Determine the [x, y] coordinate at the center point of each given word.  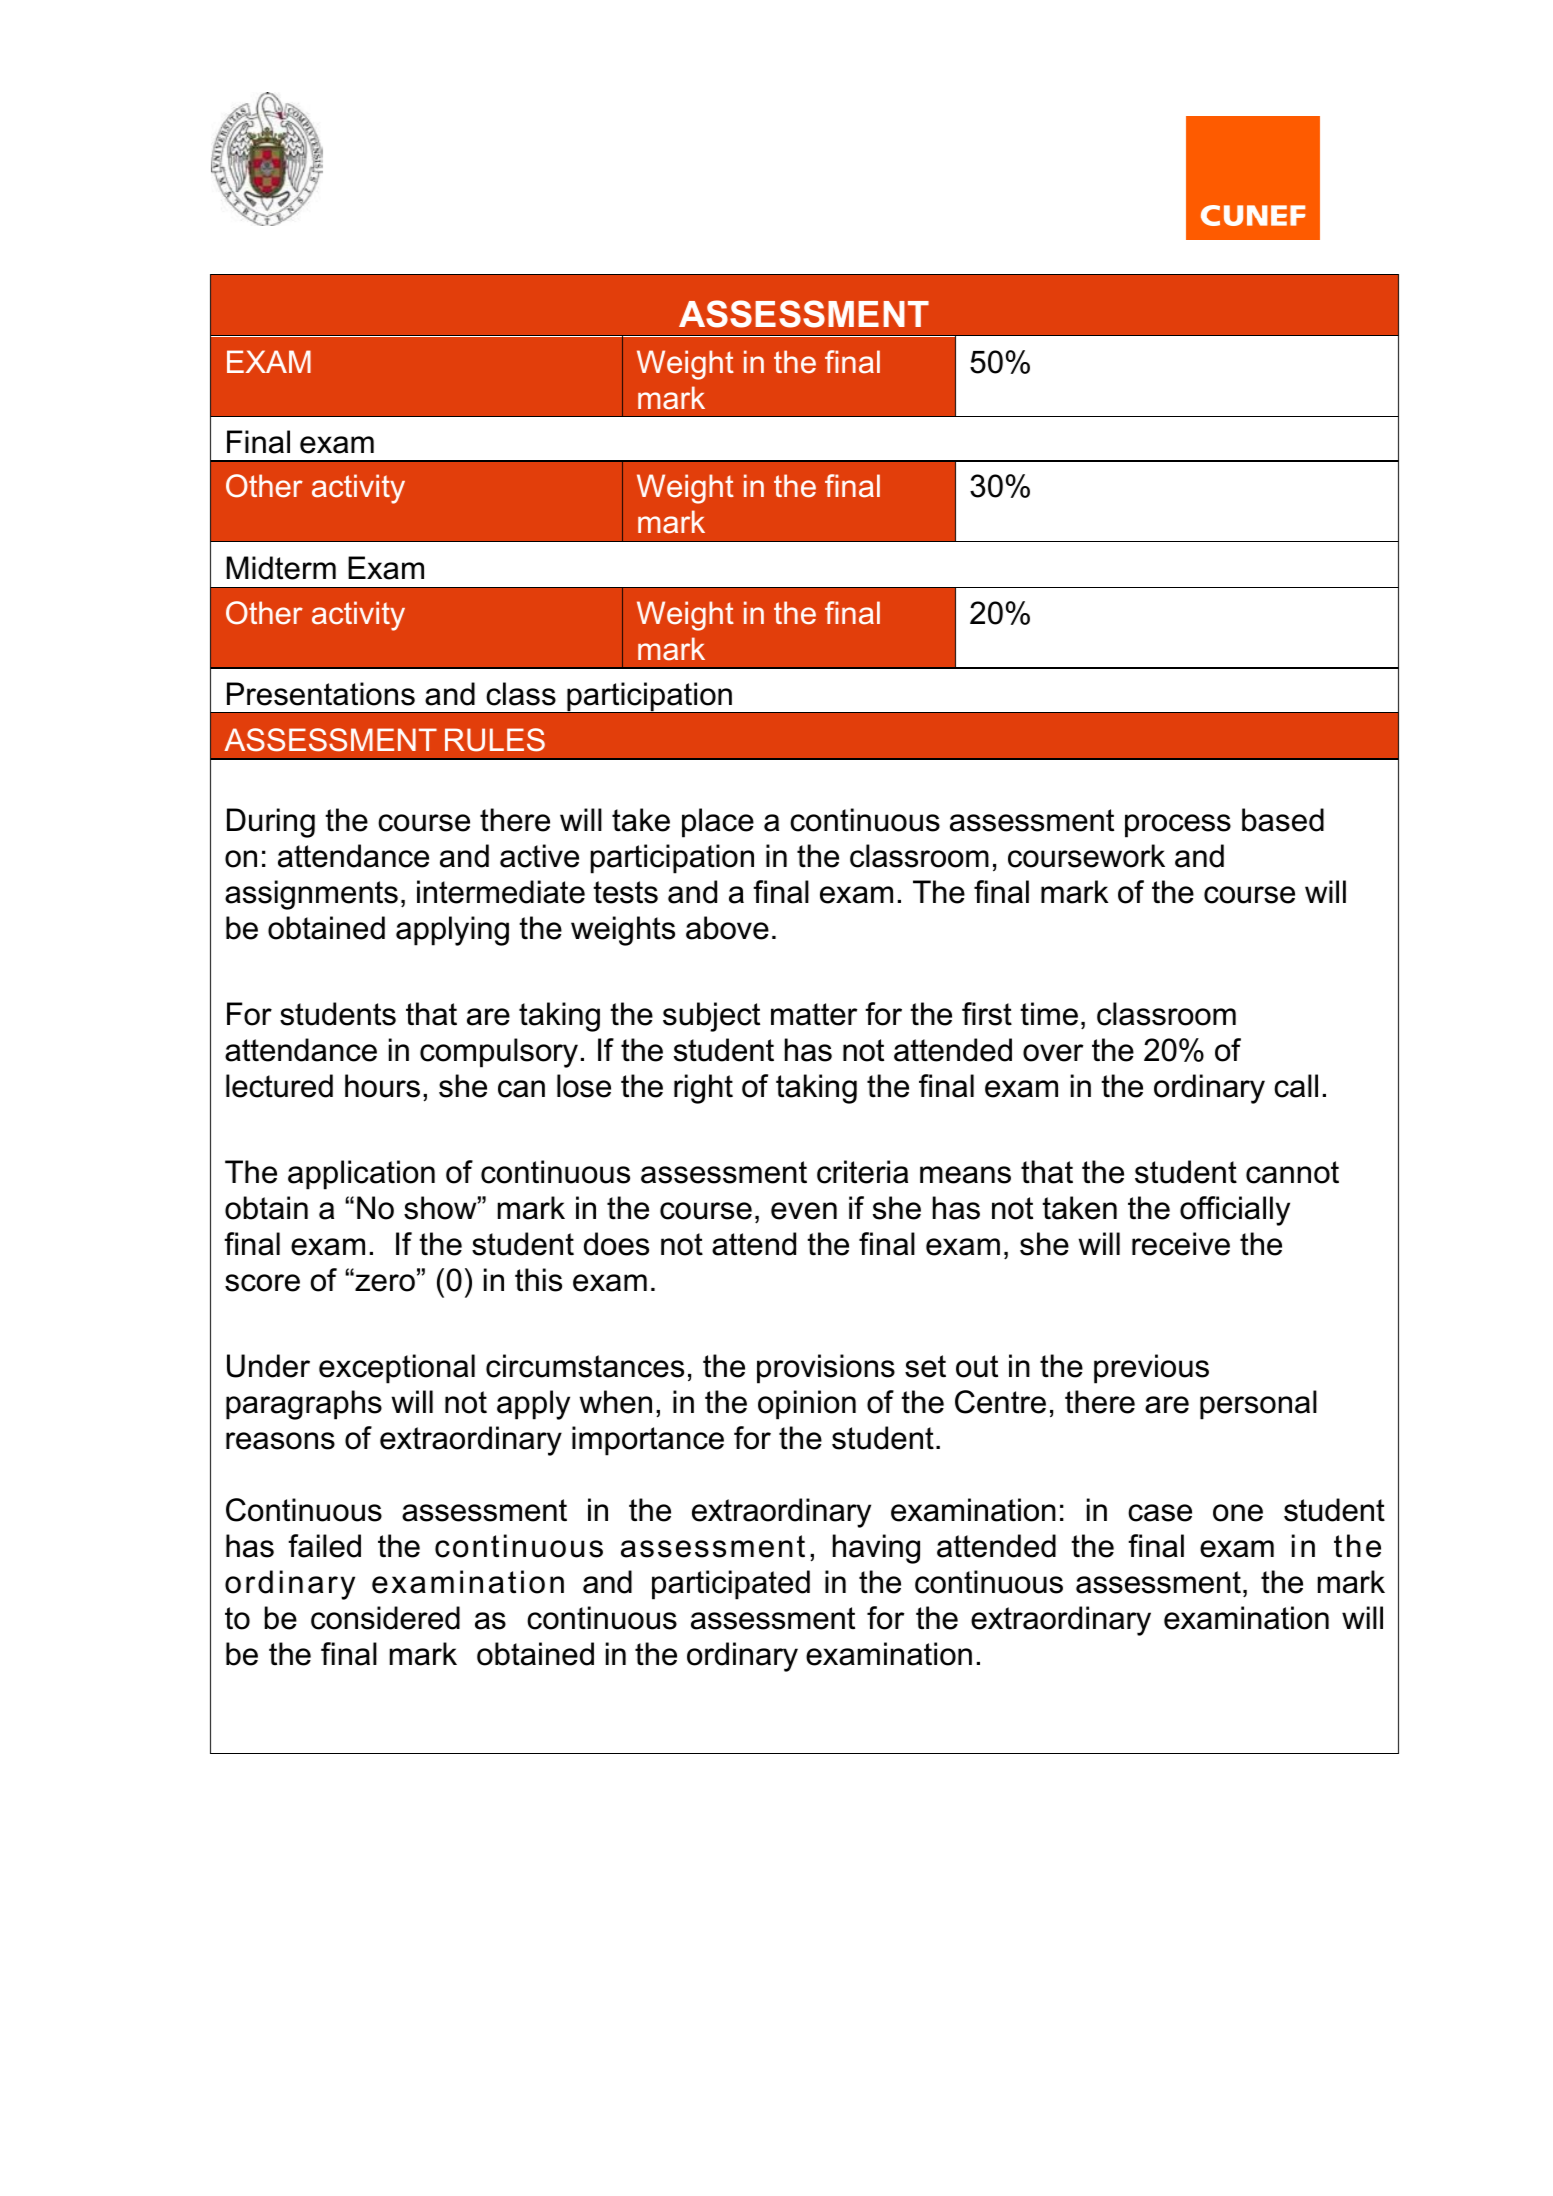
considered [385, 1618]
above [727, 928]
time [1049, 1014]
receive [1181, 1244]
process [1178, 826]
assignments [311, 895]
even [804, 1211]
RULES [495, 740]
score [262, 1283]
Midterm [281, 568]
